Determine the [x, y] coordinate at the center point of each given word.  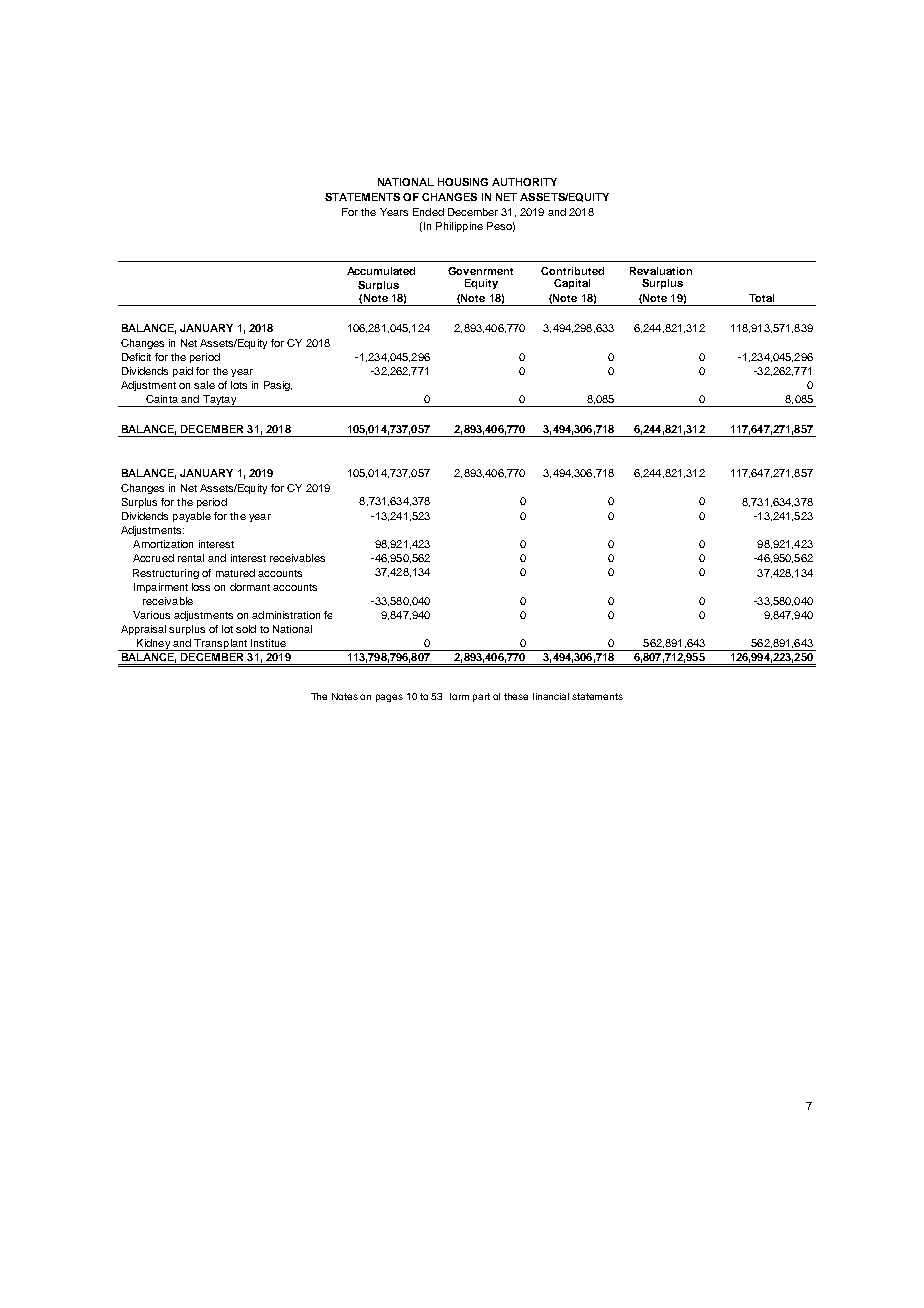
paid [183, 372]
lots [239, 385]
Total [761, 298]
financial [551, 696]
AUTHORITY [524, 182]
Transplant [221, 645]
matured [235, 573]
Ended [428, 212]
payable [192, 517]
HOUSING [463, 182]
